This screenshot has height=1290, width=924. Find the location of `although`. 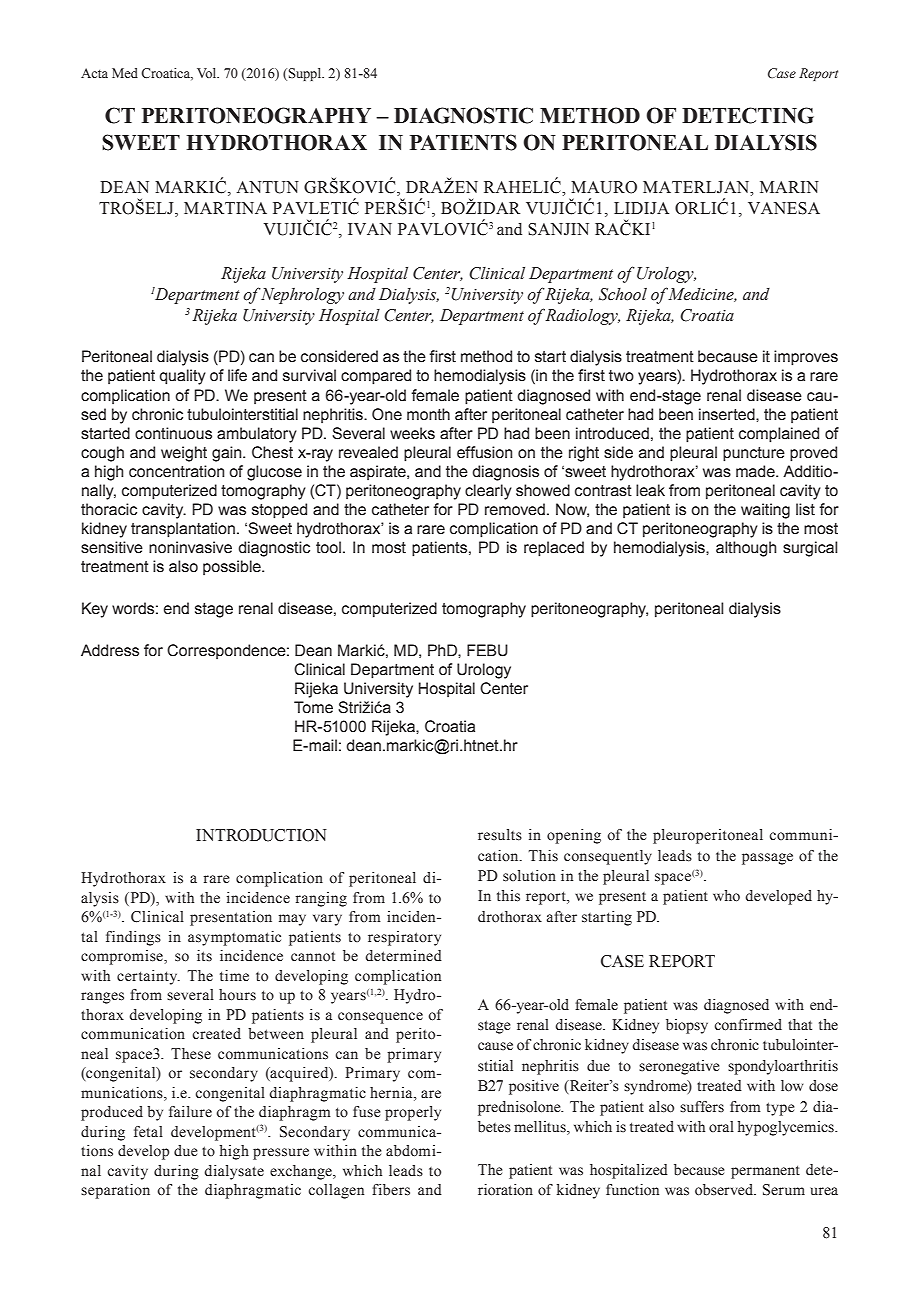

although is located at coordinates (746, 549).
